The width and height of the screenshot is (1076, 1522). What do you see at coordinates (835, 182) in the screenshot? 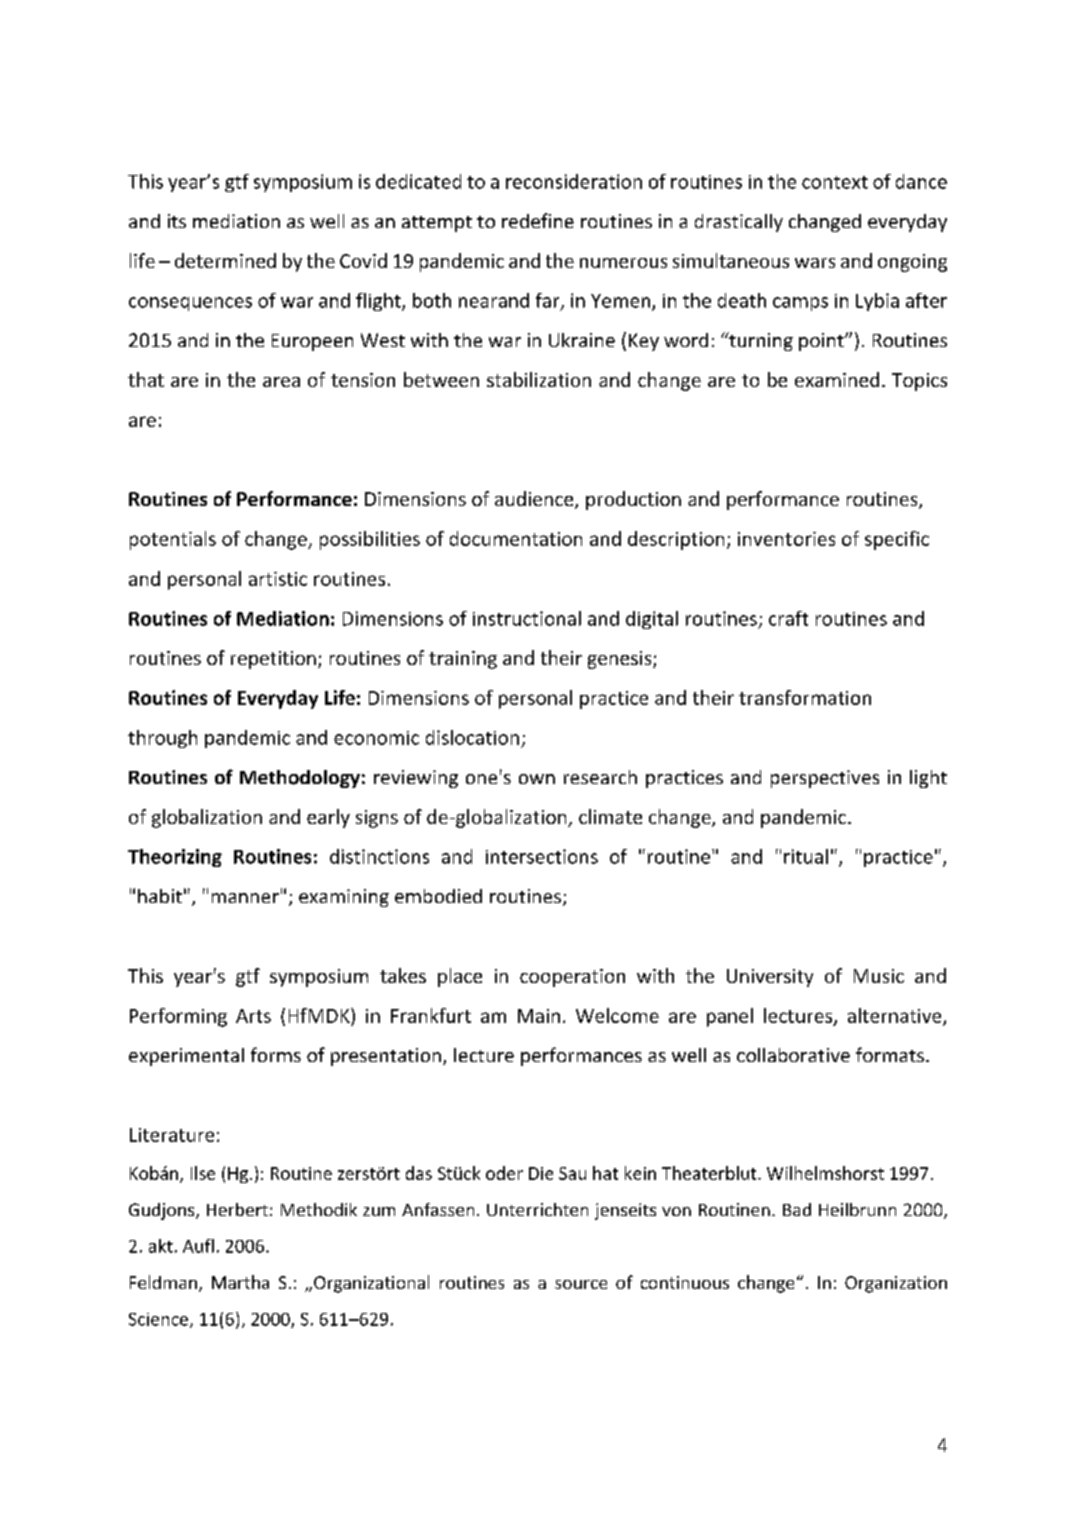
I see `context` at bounding box center [835, 182].
